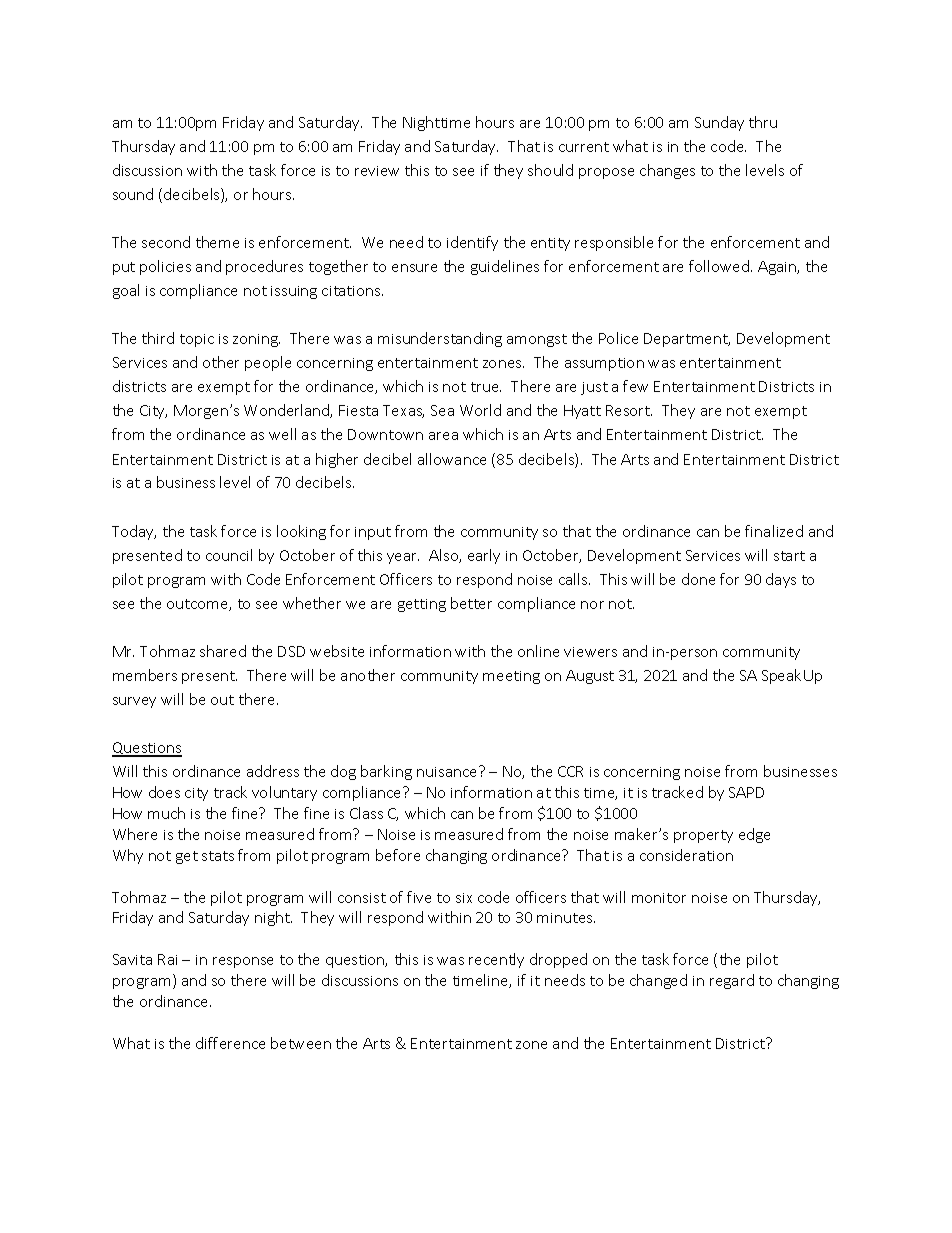 The width and height of the screenshot is (952, 1233). Describe the element at coordinates (218, 856) in the screenshot. I see `stats` at that location.
